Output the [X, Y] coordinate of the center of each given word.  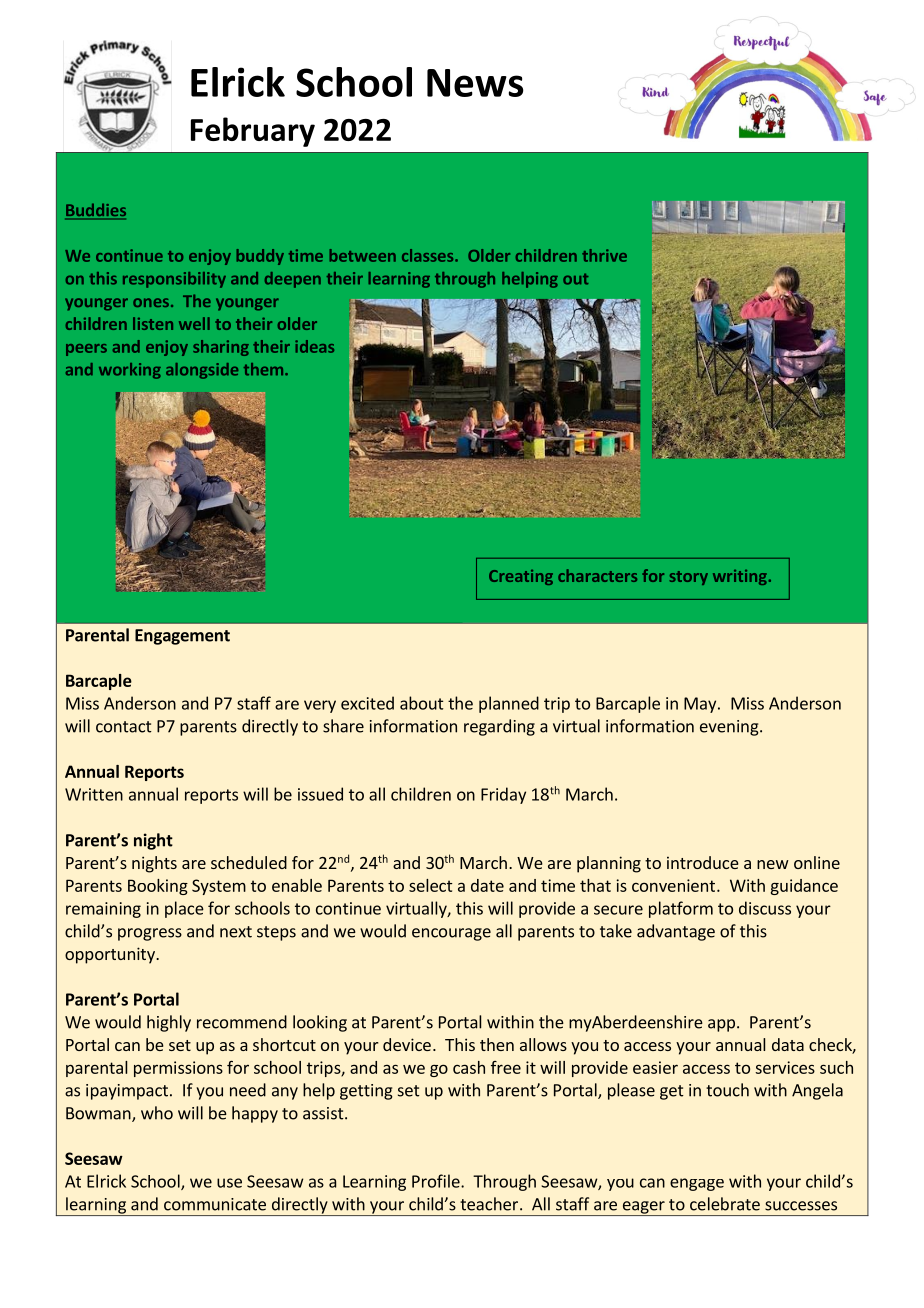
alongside [202, 371]
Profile [437, 1181]
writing [740, 577]
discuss [765, 908]
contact [124, 727]
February [253, 132]
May [701, 705]
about [421, 703]
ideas [314, 346]
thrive [604, 255]
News [475, 83]
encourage [451, 934]
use [229, 1183]
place [184, 909]
